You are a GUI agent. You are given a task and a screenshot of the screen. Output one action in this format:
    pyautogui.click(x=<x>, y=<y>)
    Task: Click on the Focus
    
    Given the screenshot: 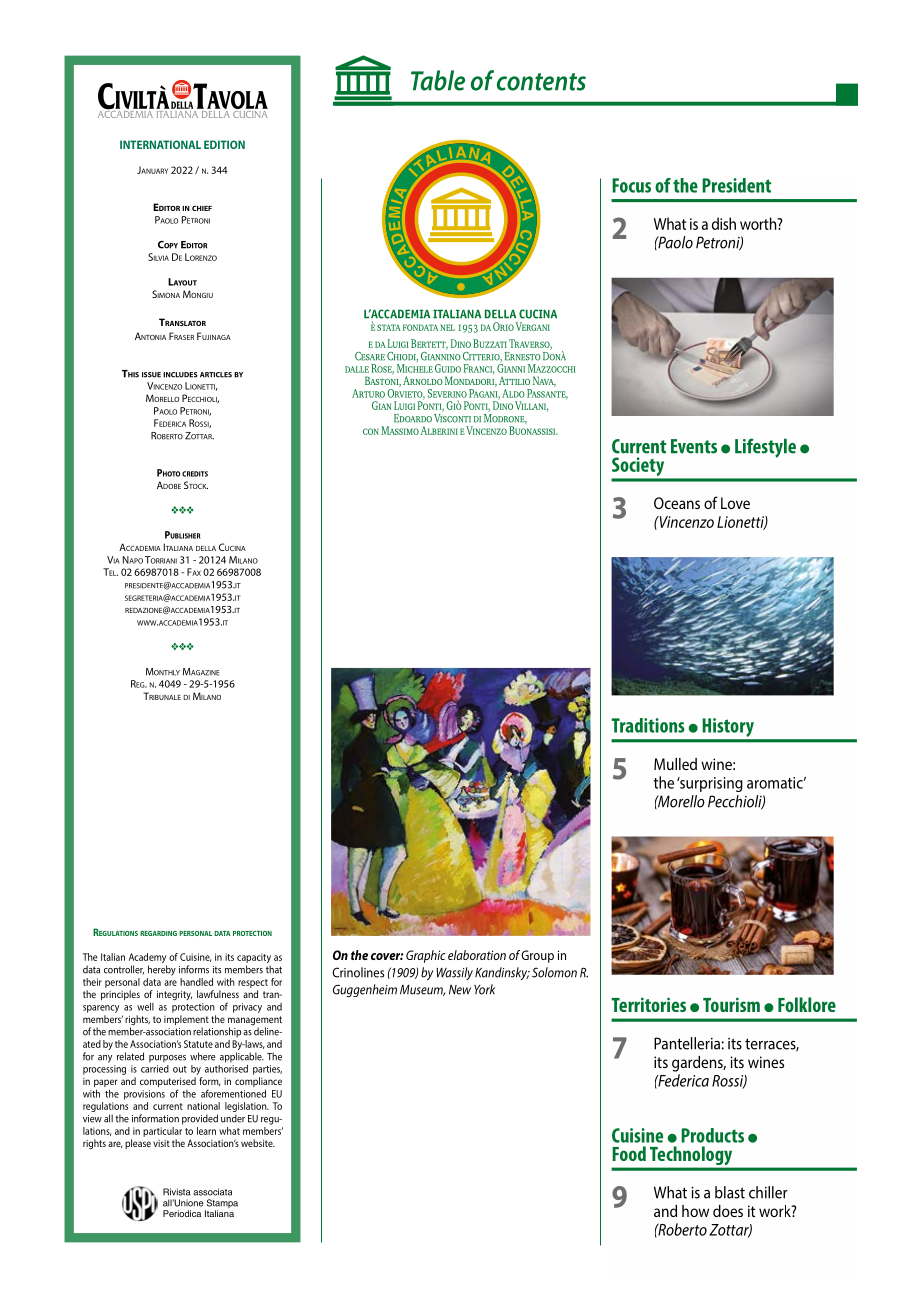 What is the action you would take?
    pyautogui.click(x=631, y=185)
